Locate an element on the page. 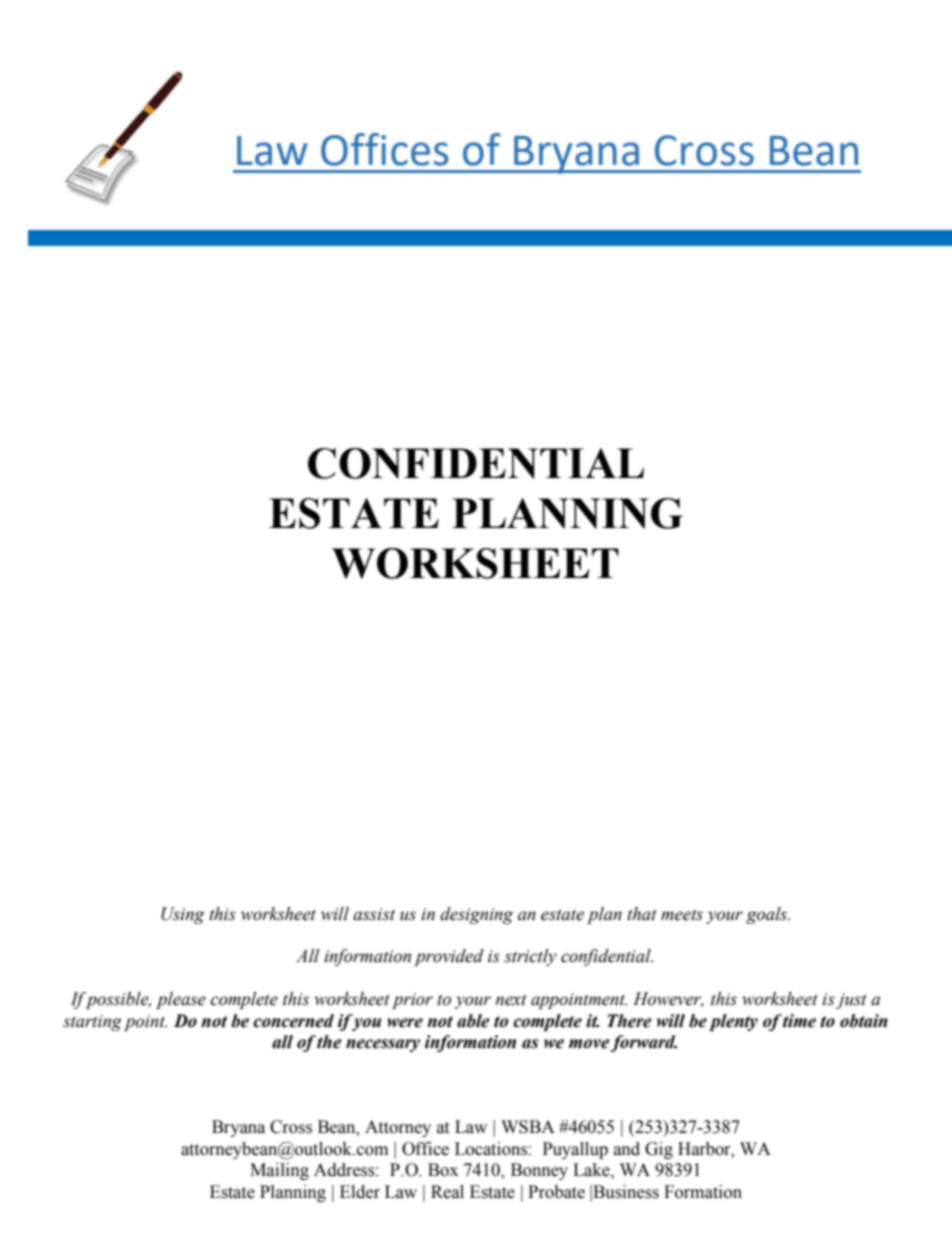 The image size is (952, 1233). and is located at coordinates (627, 1149).
